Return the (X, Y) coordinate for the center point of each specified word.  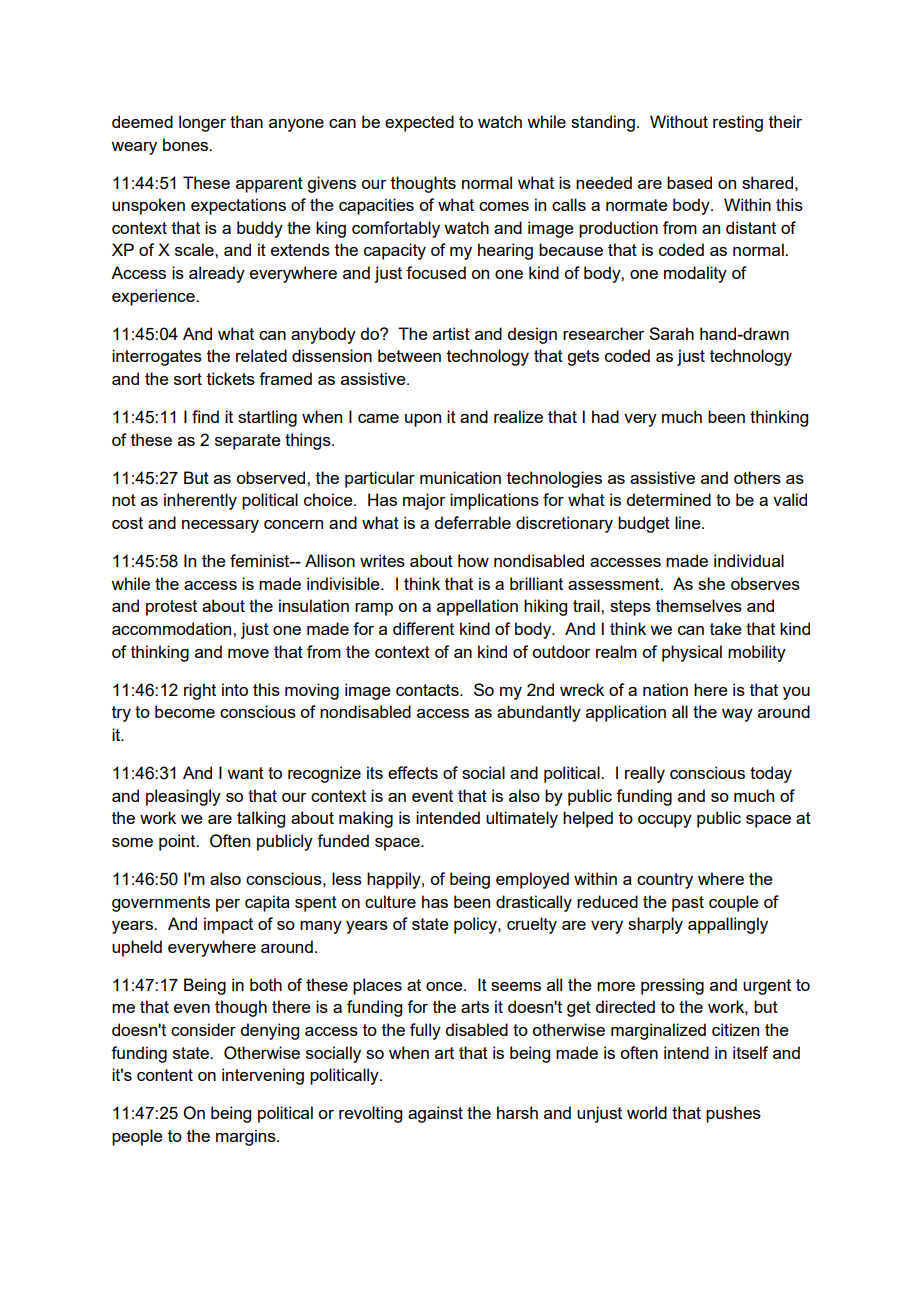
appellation (477, 607)
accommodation (173, 628)
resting (738, 123)
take (726, 628)
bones (187, 144)
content (165, 1075)
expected (419, 123)
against (435, 1114)
